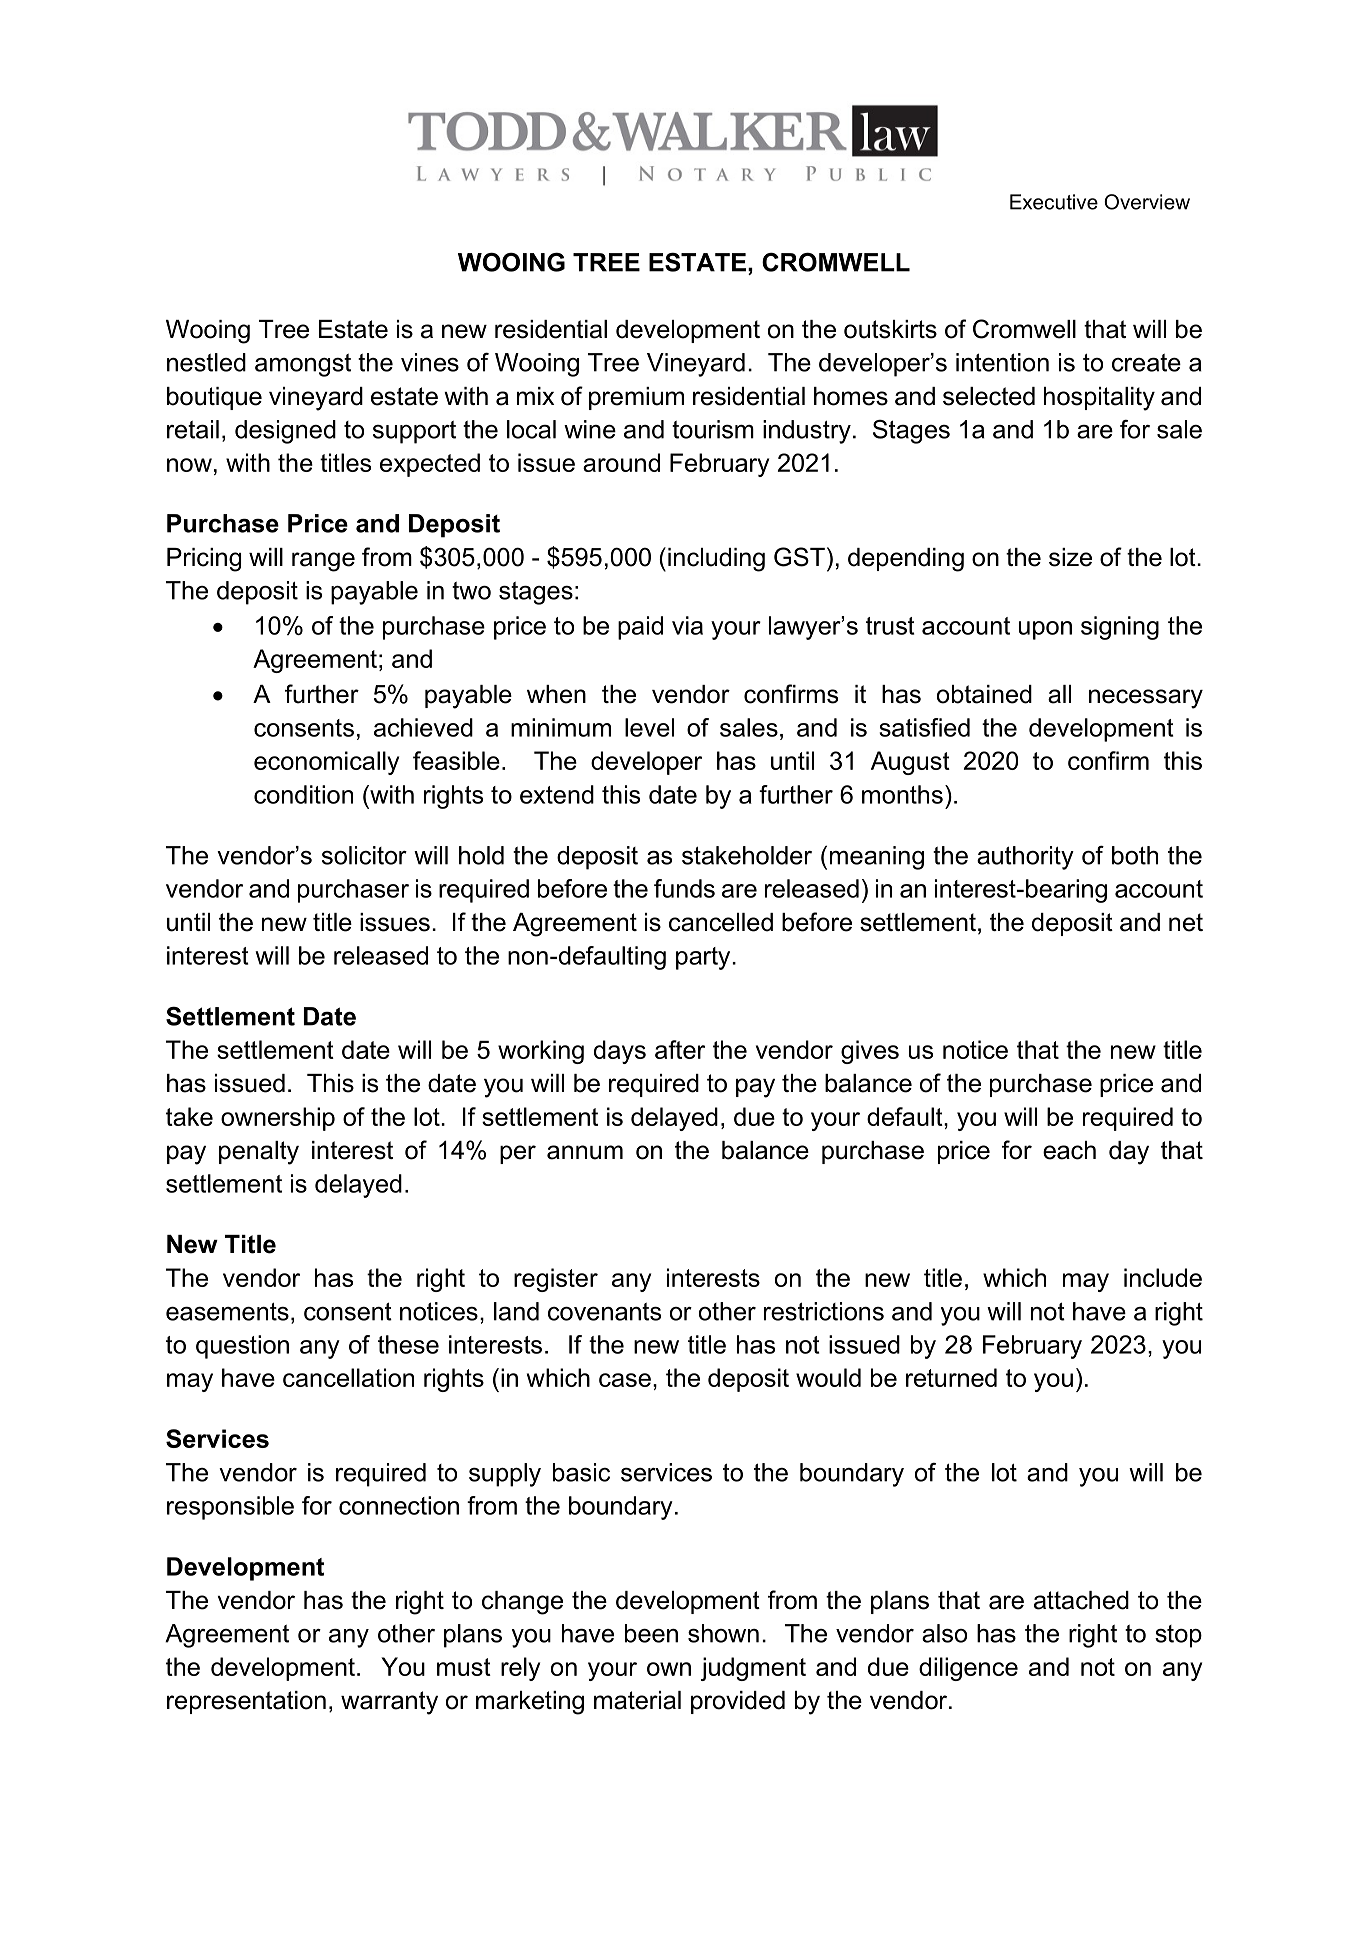 The width and height of the screenshot is (1368, 1935). Describe the element at coordinates (636, 398) in the screenshot. I see `premium` at that location.
